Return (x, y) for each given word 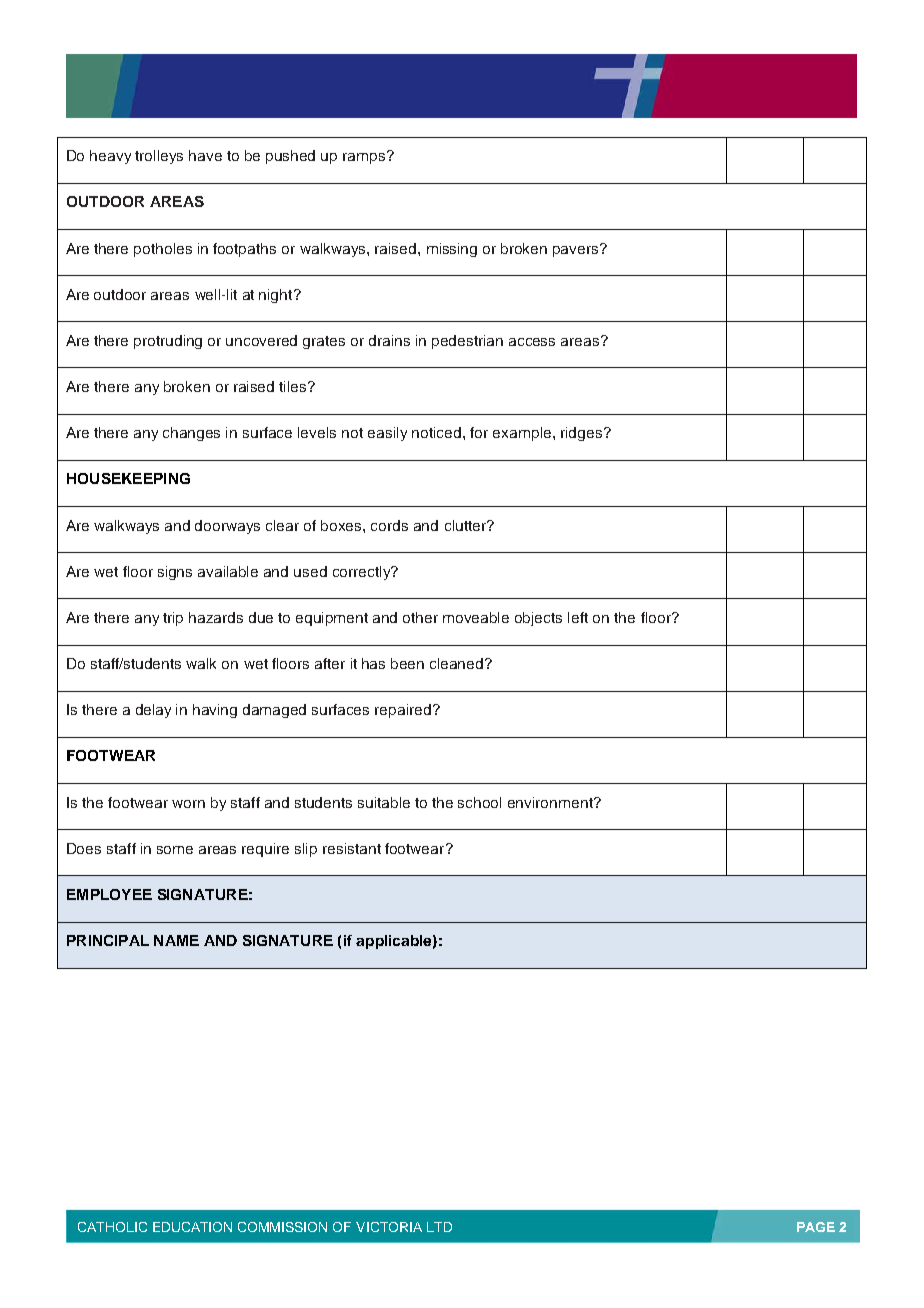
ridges (581, 434)
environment (551, 802)
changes (191, 434)
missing (452, 250)
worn (188, 804)
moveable (476, 617)
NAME (176, 940)
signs (175, 573)
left (578, 617)
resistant (352, 848)
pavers (577, 250)
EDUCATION (192, 1227)
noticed (438, 432)
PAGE (816, 1227)
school (479, 802)
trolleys (159, 157)
